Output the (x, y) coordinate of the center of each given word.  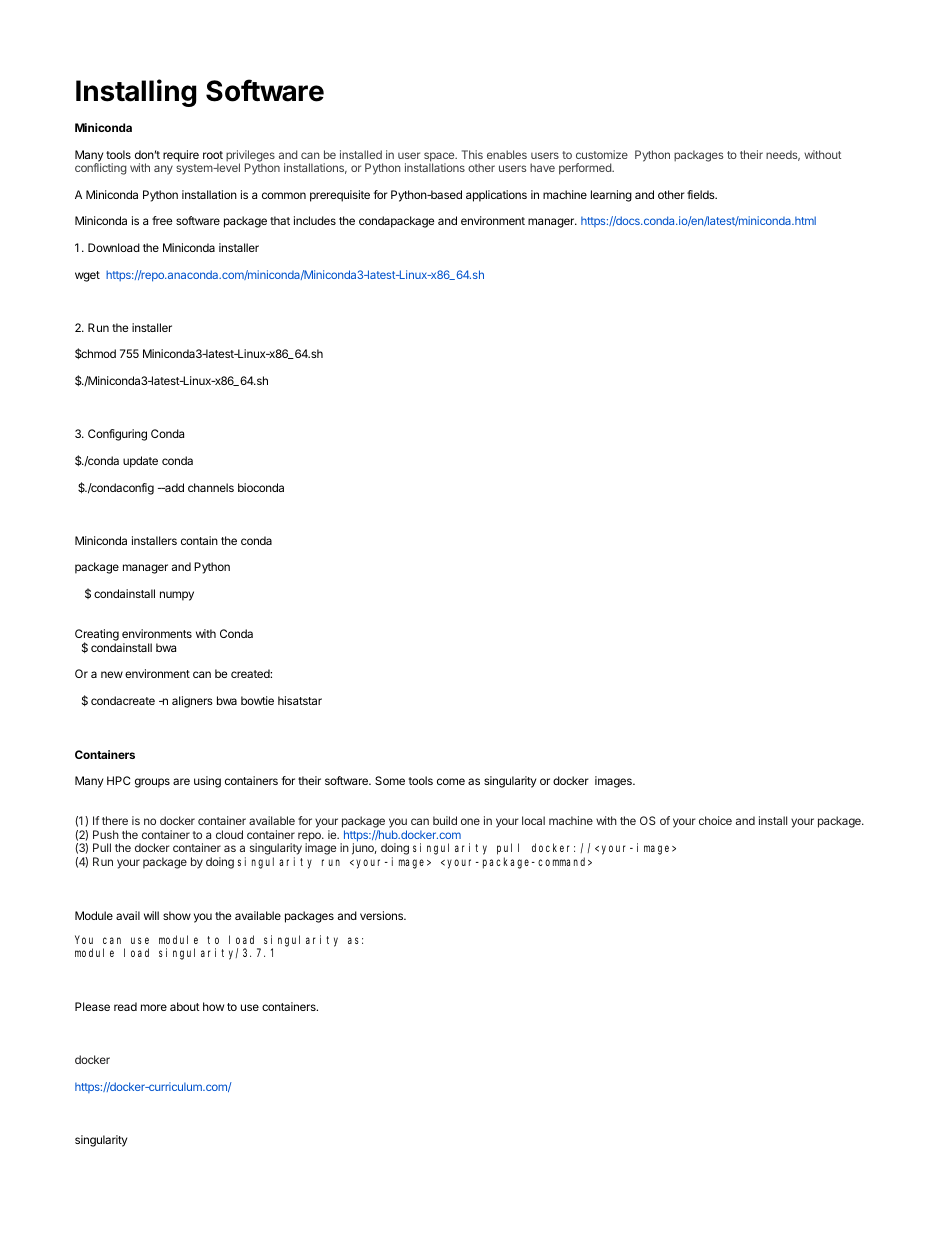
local (533, 820)
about (185, 1006)
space (440, 158)
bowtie (257, 700)
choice (715, 820)
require (181, 156)
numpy (177, 596)
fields (702, 194)
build (445, 820)
